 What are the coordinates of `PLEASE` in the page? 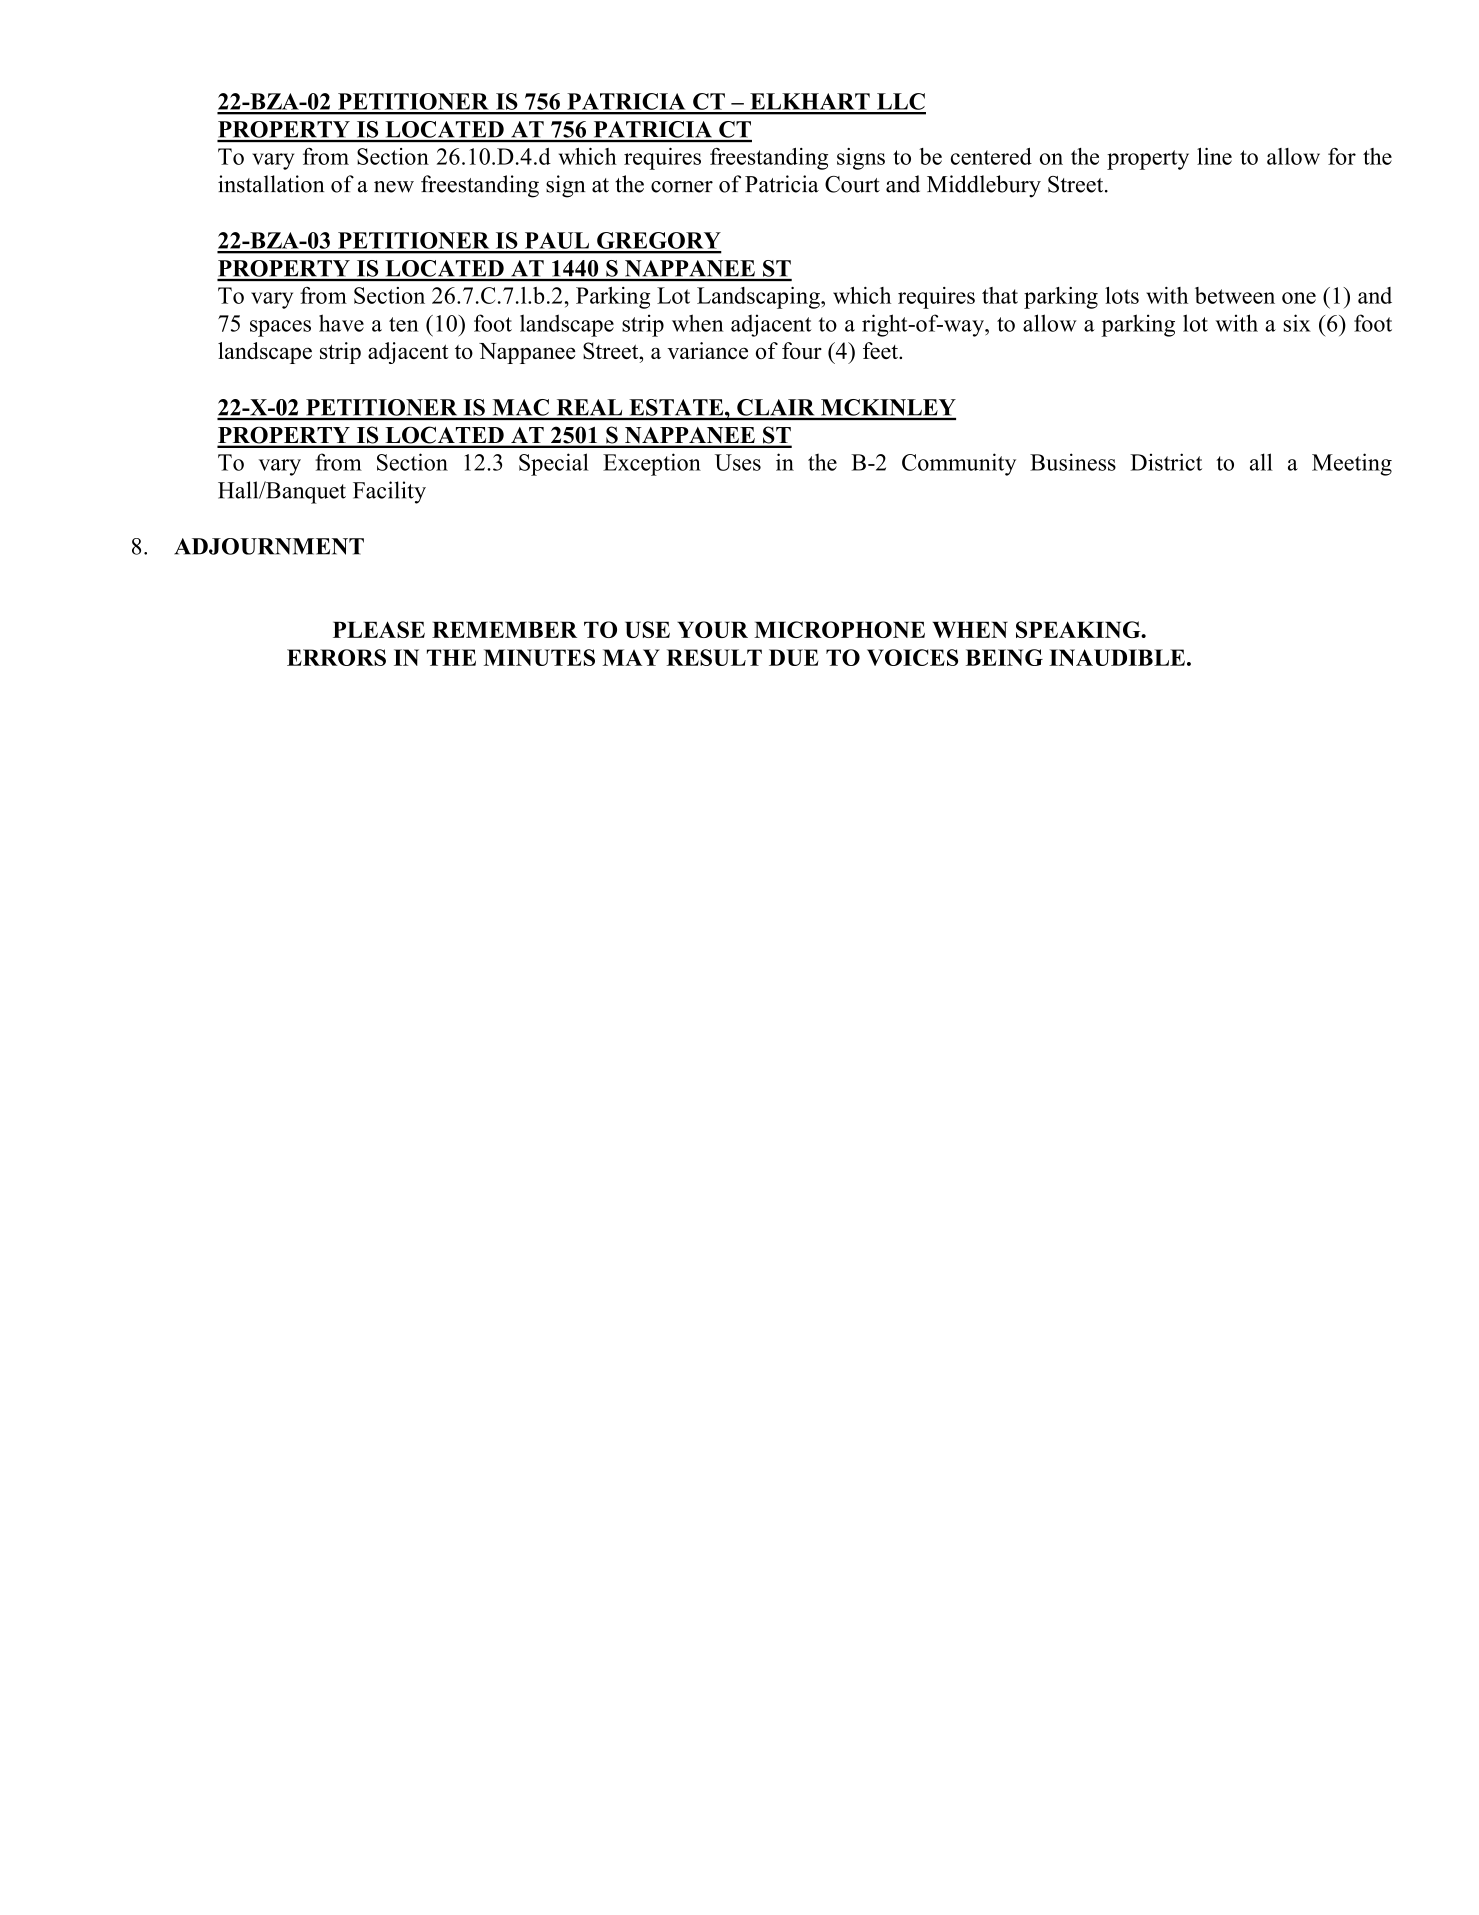 It's located at (379, 629).
